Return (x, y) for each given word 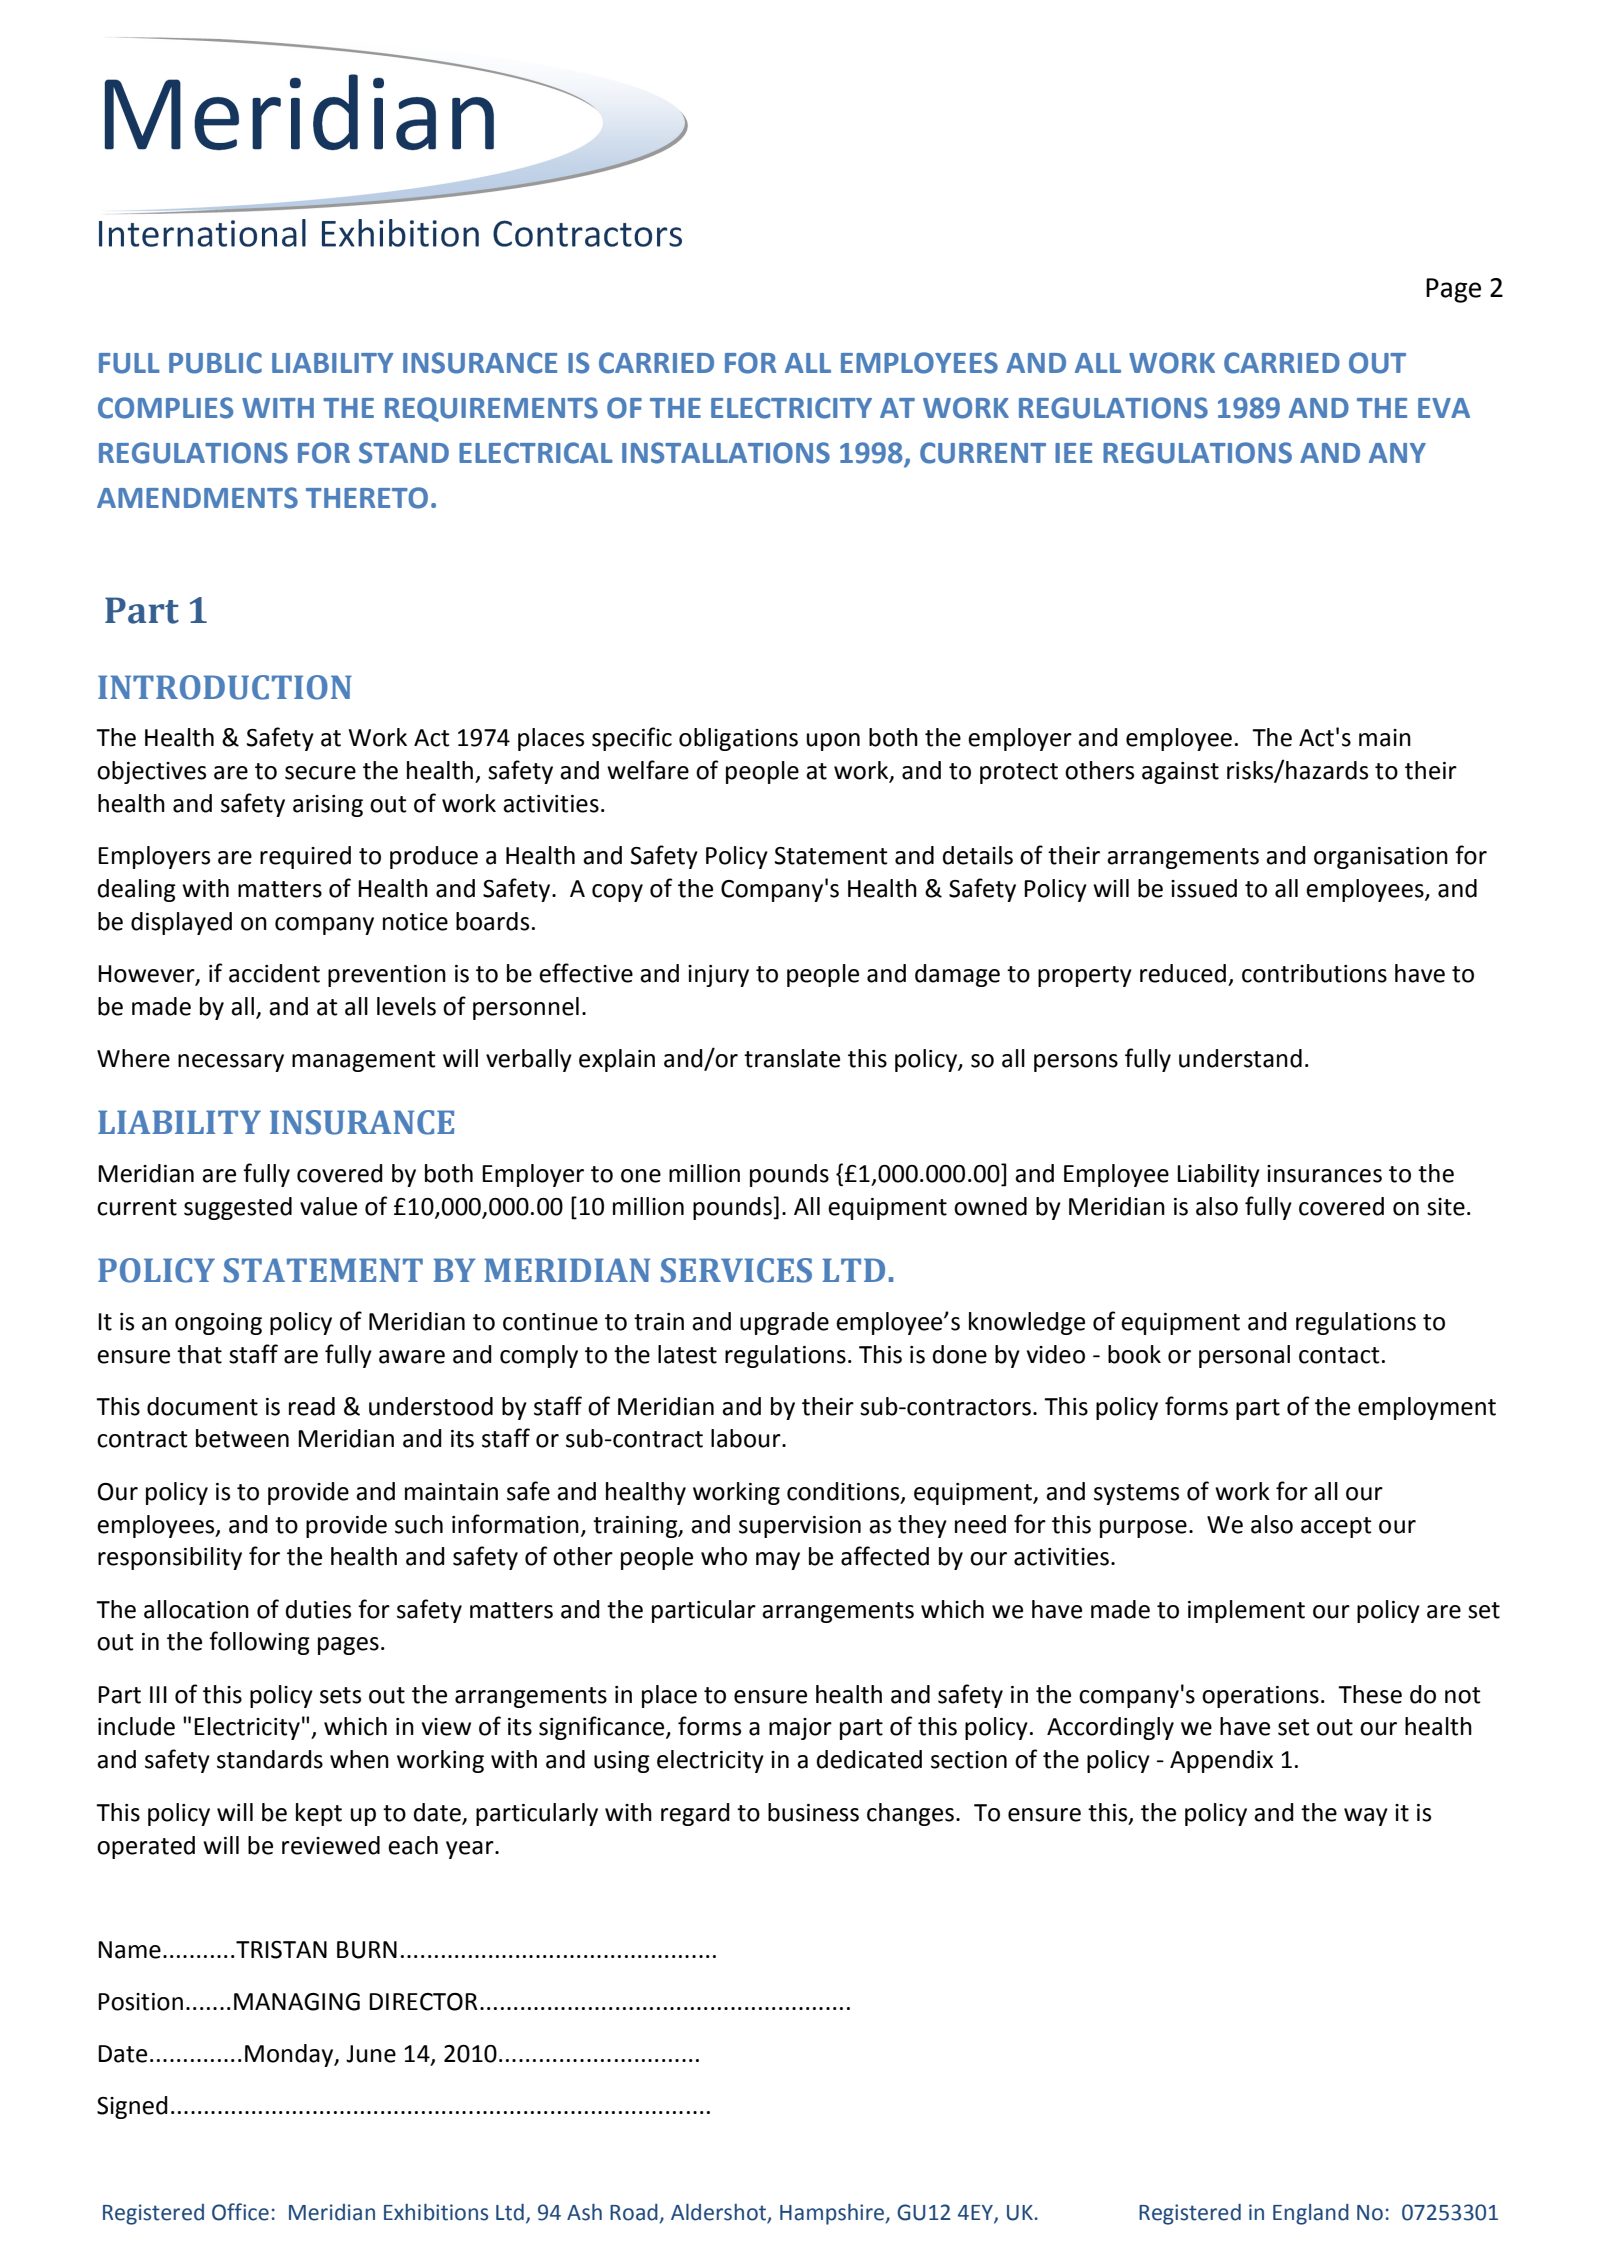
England (1311, 2214)
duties (318, 1609)
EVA (1444, 408)
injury (718, 976)
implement (1246, 1611)
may (778, 1561)
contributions (1314, 973)
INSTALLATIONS (726, 453)
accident (274, 973)
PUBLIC (215, 363)
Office (240, 2212)
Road (635, 2213)
